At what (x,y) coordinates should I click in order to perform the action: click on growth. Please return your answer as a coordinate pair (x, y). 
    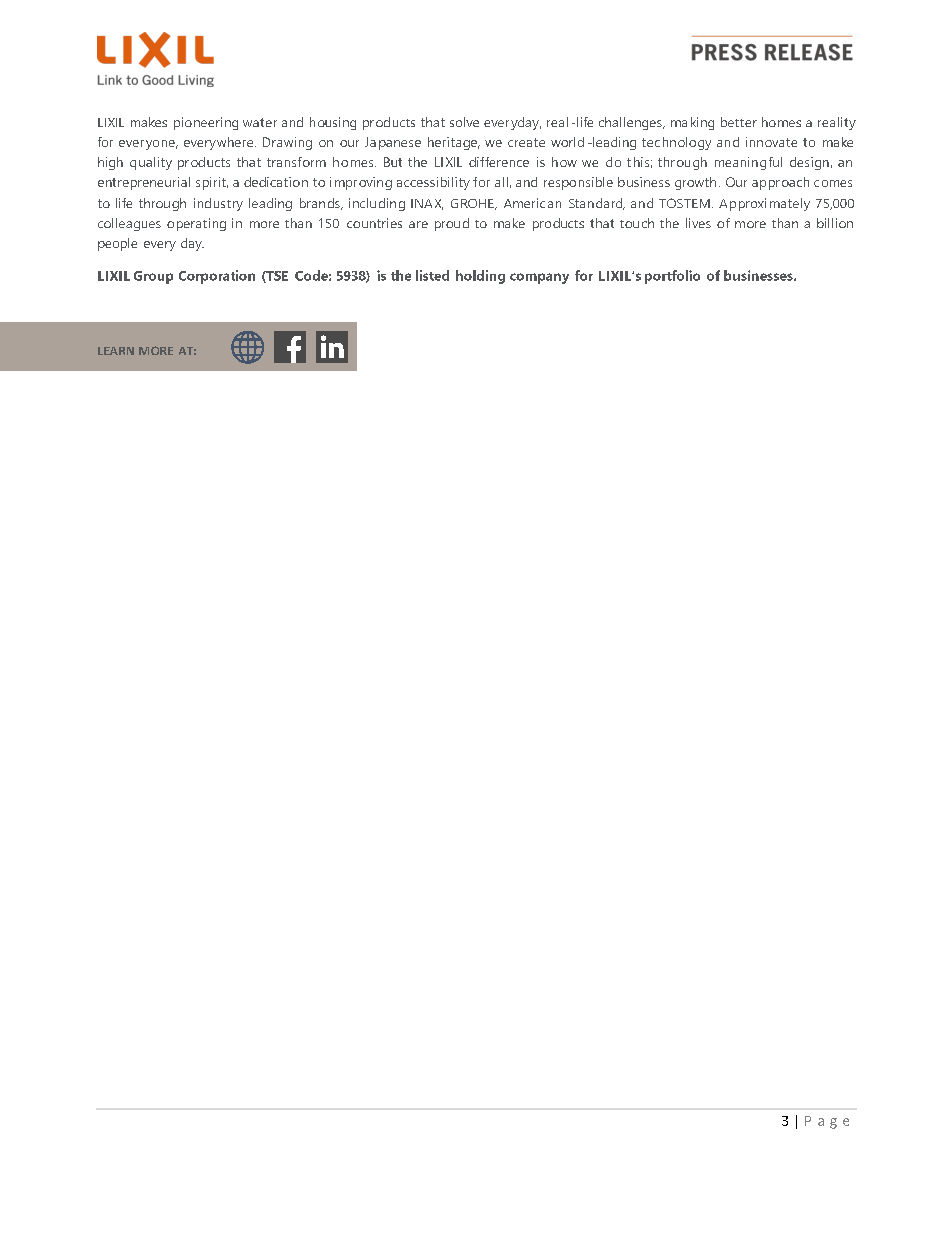
    Looking at the image, I should click on (695, 183).
